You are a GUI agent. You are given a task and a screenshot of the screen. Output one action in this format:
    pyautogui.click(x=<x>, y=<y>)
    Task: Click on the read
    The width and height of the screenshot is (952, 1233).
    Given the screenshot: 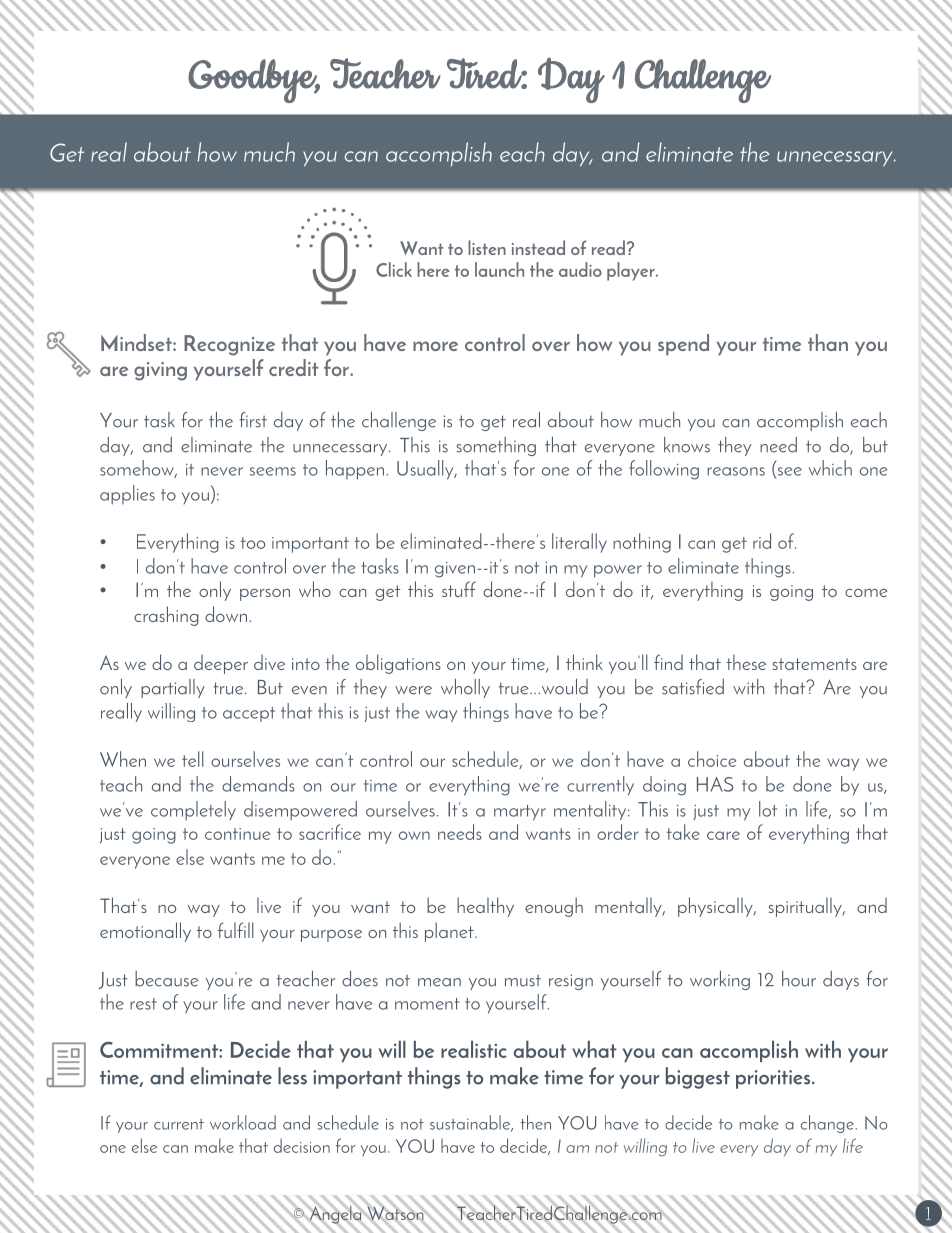 What is the action you would take?
    pyautogui.click(x=608, y=247)
